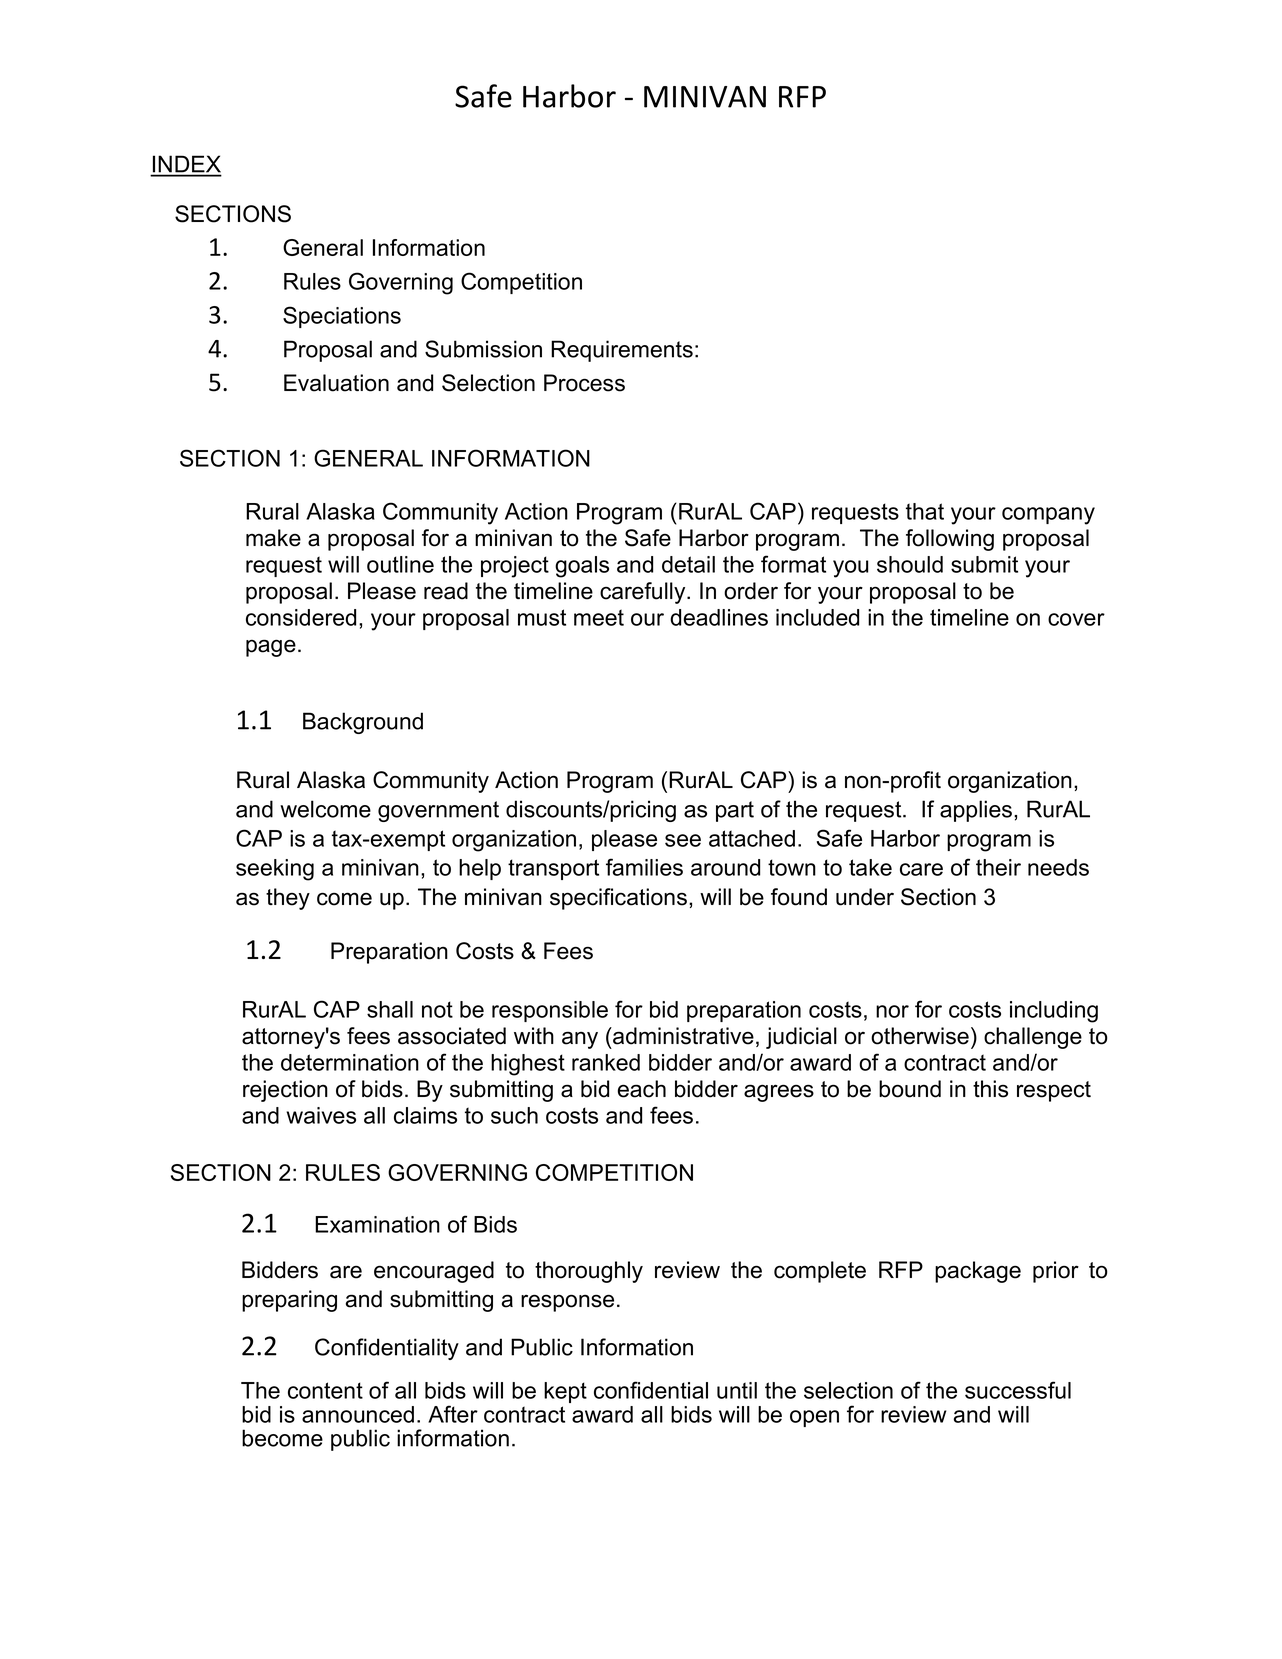  I want to click on Requirements, so click(622, 351).
